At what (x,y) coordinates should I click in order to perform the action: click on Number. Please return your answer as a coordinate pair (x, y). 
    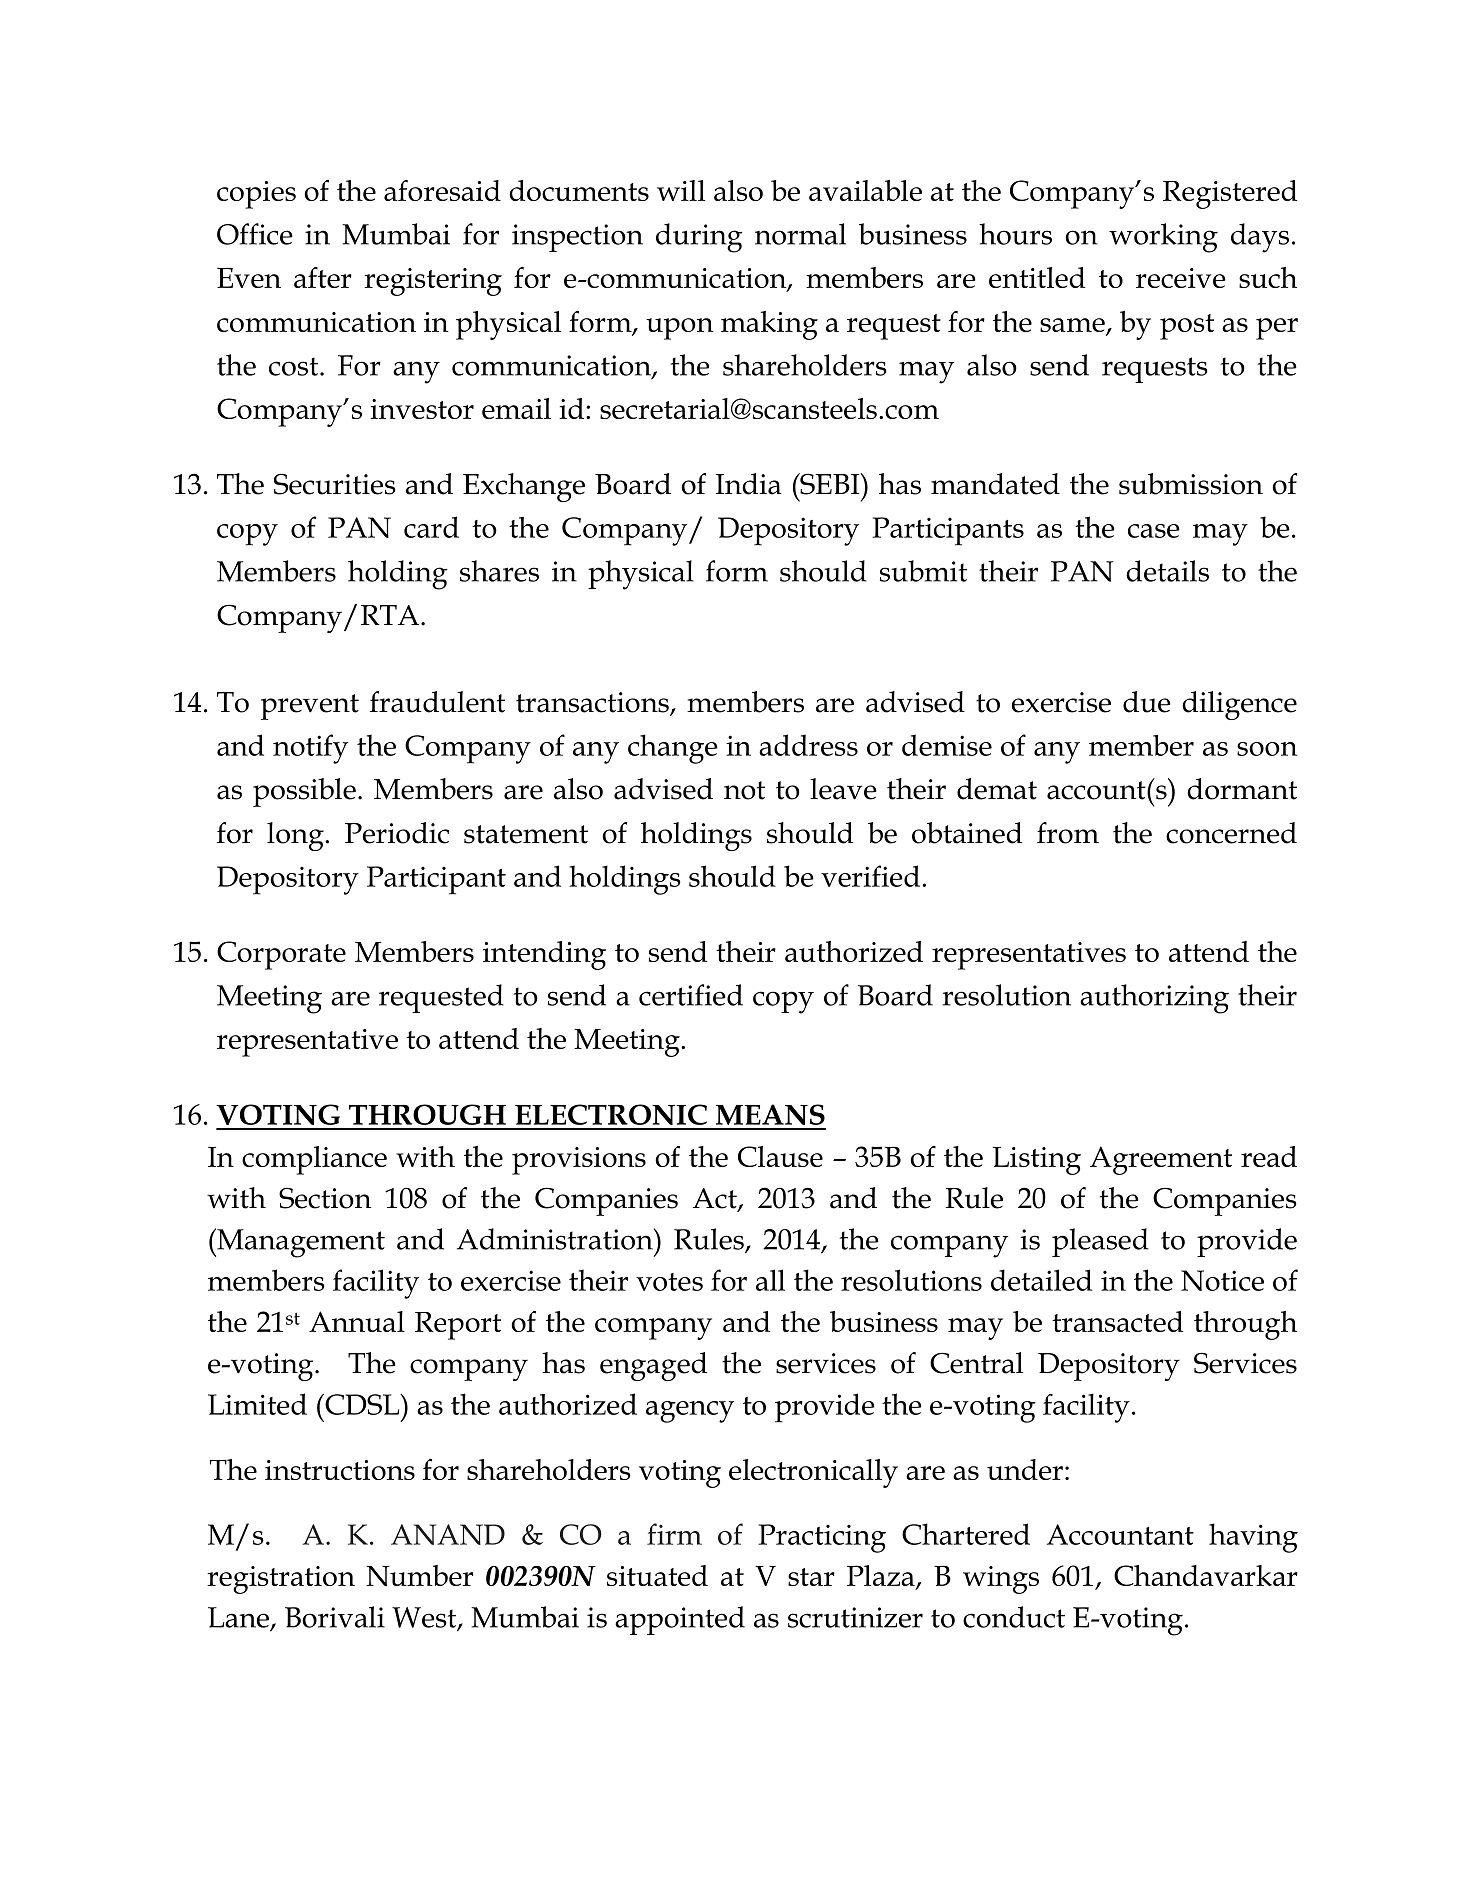
    Looking at the image, I should click on (419, 1575).
